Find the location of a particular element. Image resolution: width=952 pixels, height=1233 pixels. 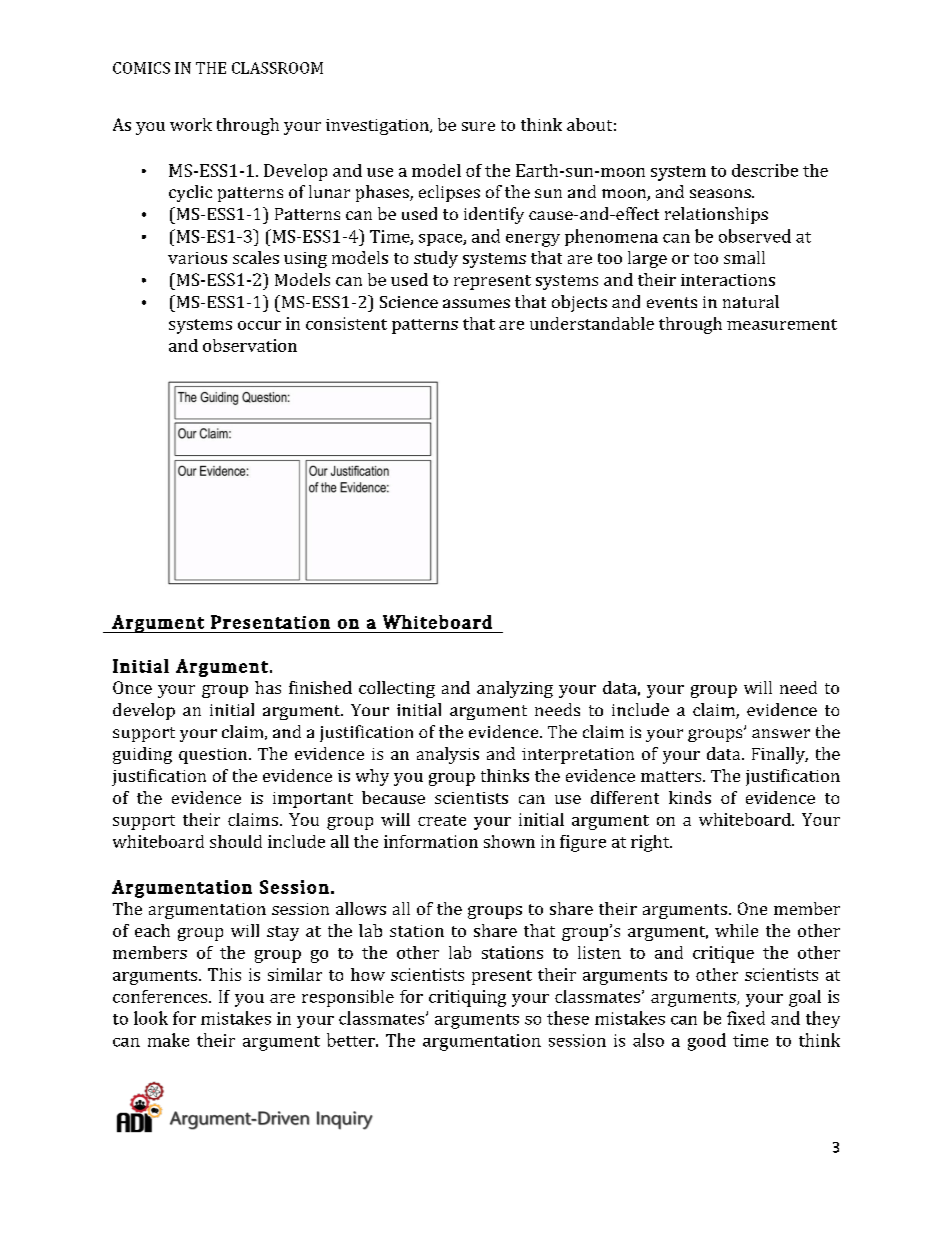

occur is located at coordinates (259, 325).
